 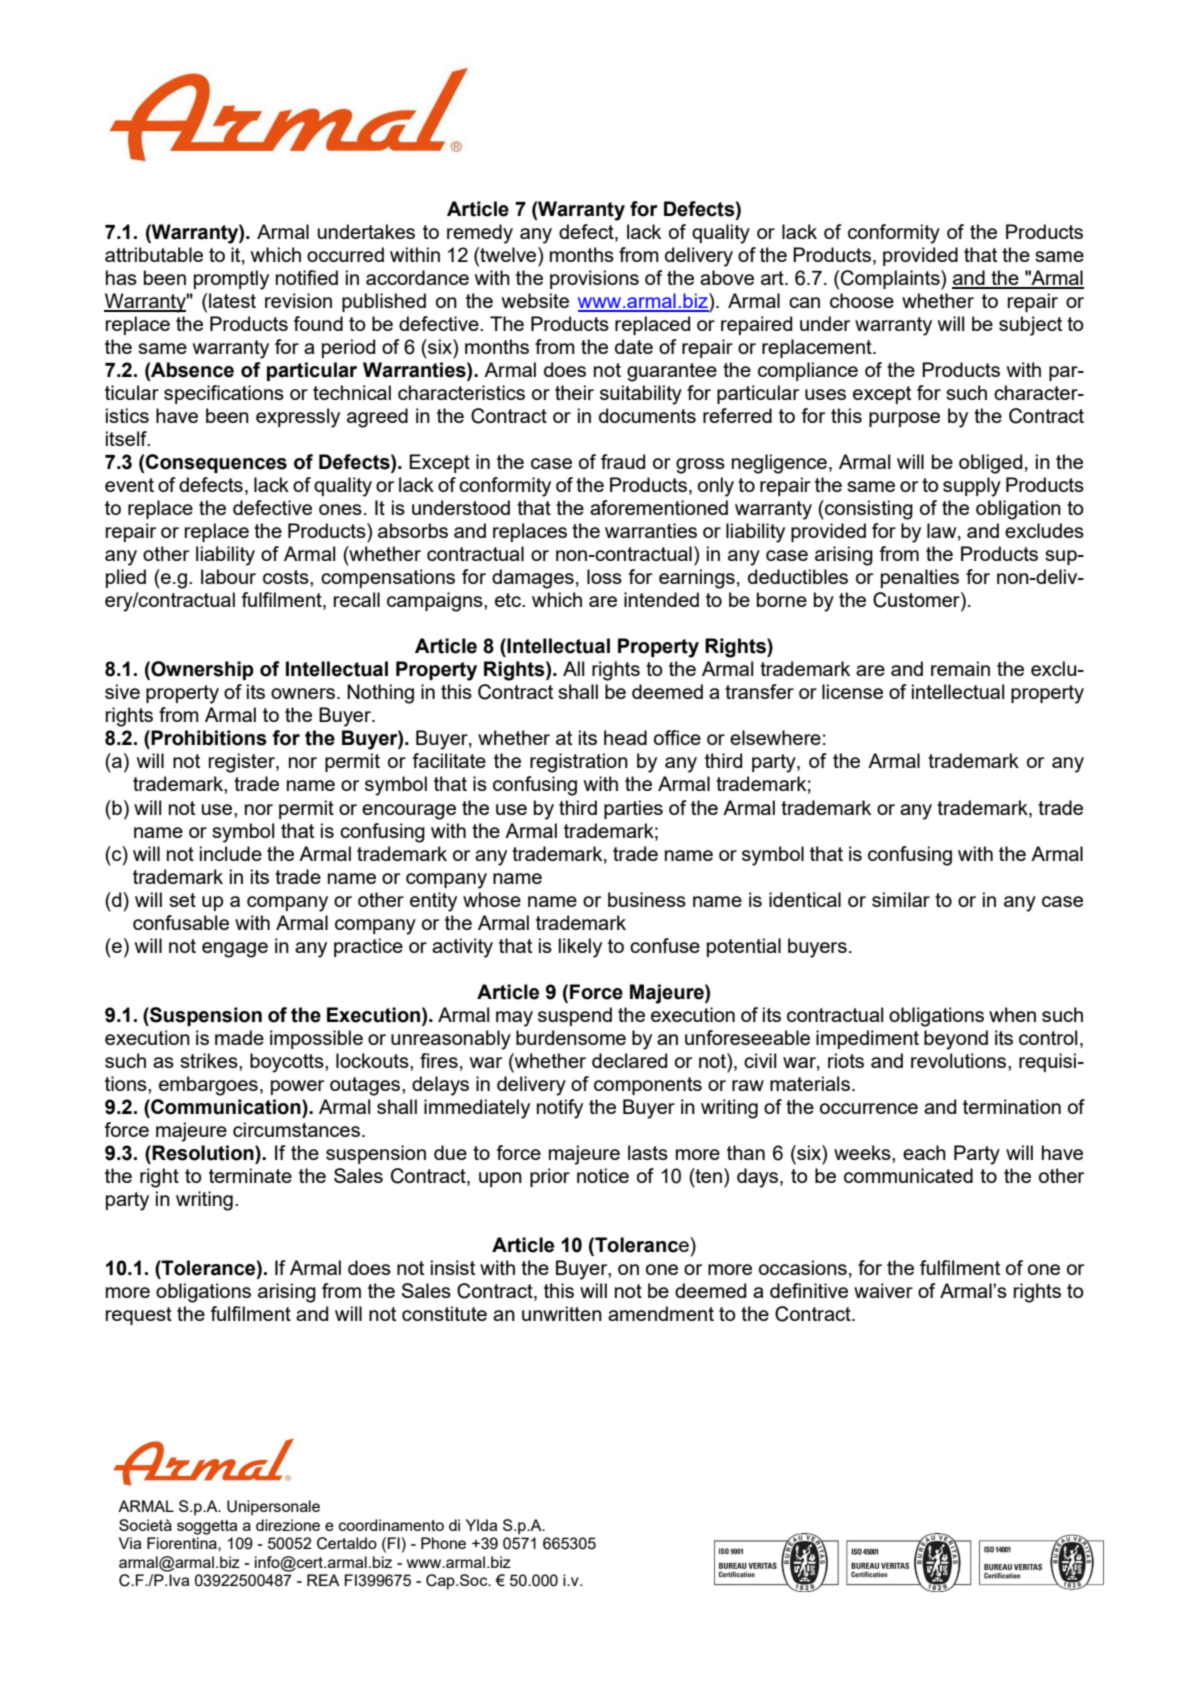 What do you see at coordinates (215, 463) in the screenshot?
I see `Consequences` at bounding box center [215, 463].
